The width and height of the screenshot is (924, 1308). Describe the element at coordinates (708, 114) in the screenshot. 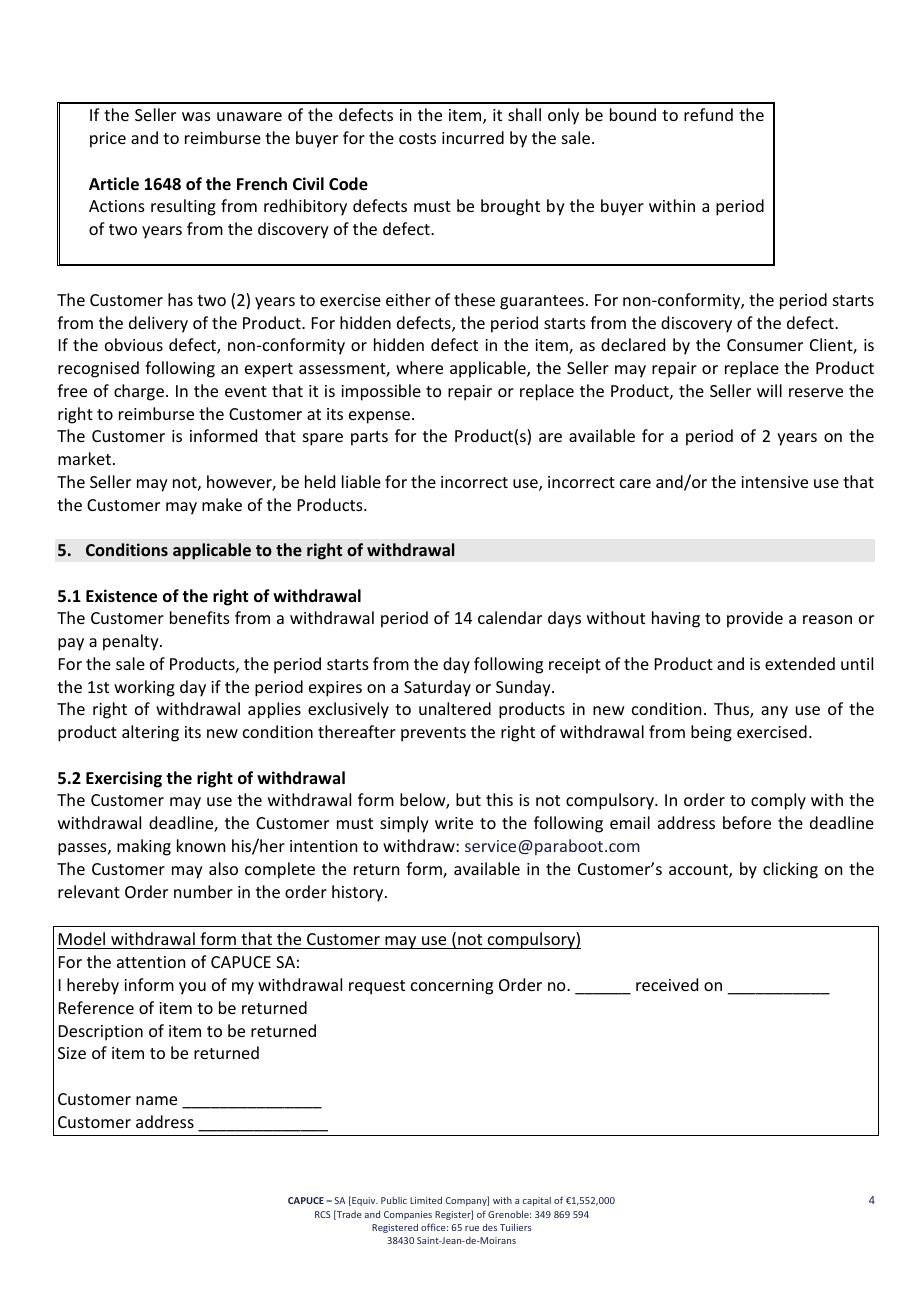

I see `refund` at that location.
